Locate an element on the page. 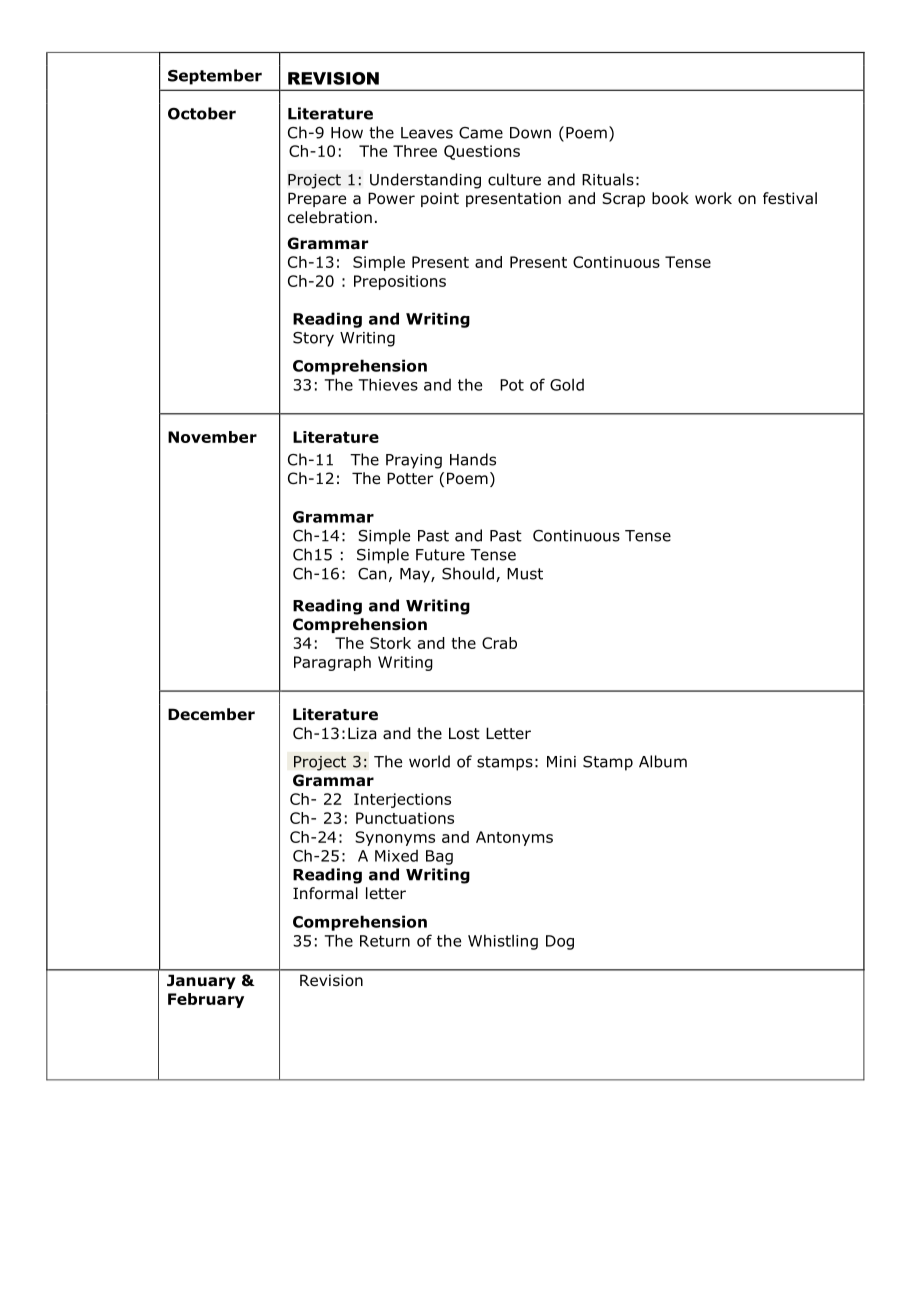  Album is located at coordinates (663, 761).
